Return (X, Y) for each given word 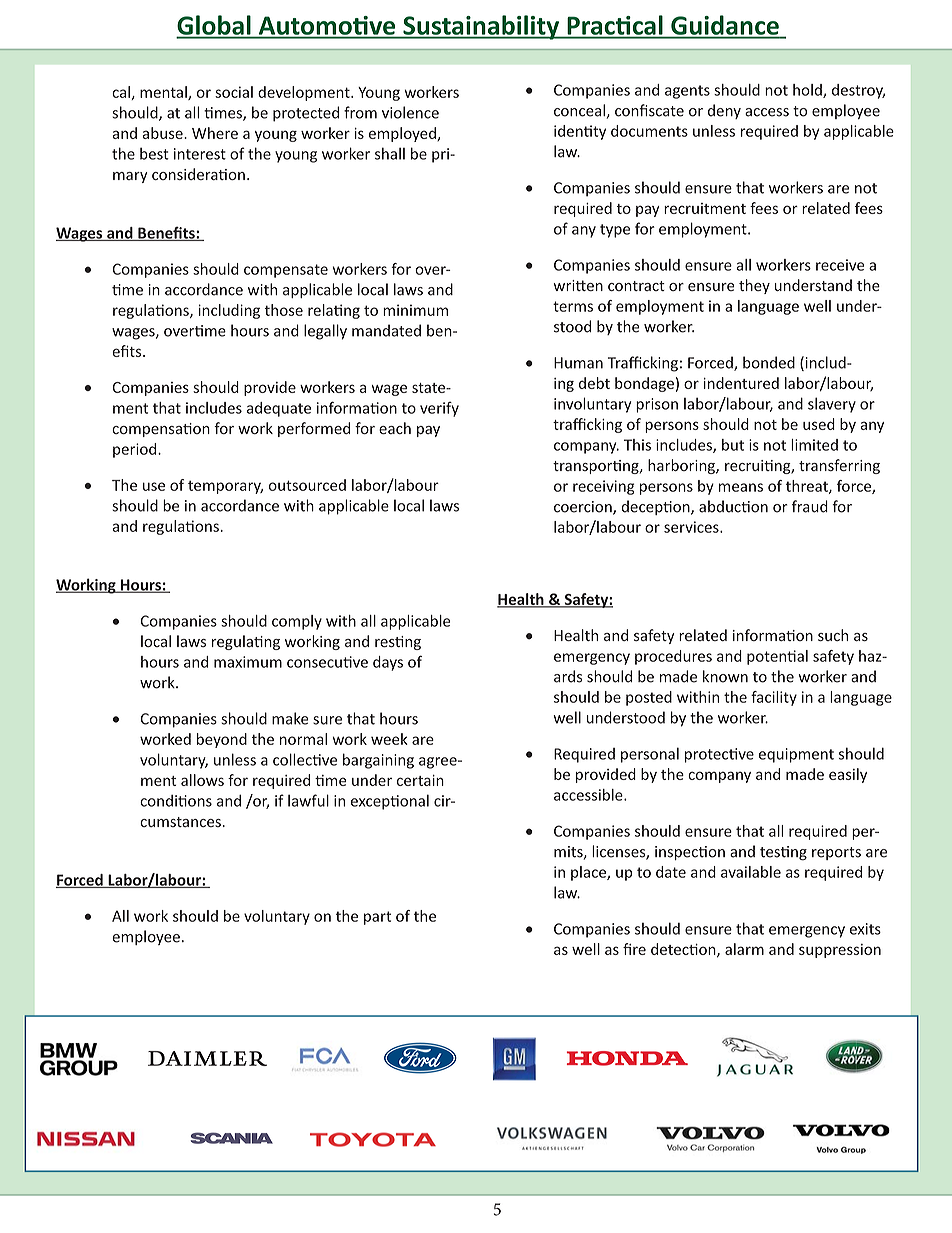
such (833, 635)
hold (808, 91)
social (234, 92)
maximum (248, 662)
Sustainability (481, 27)
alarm (744, 949)
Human (578, 363)
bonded (769, 362)
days (388, 663)
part (377, 918)
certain (420, 780)
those (284, 310)
